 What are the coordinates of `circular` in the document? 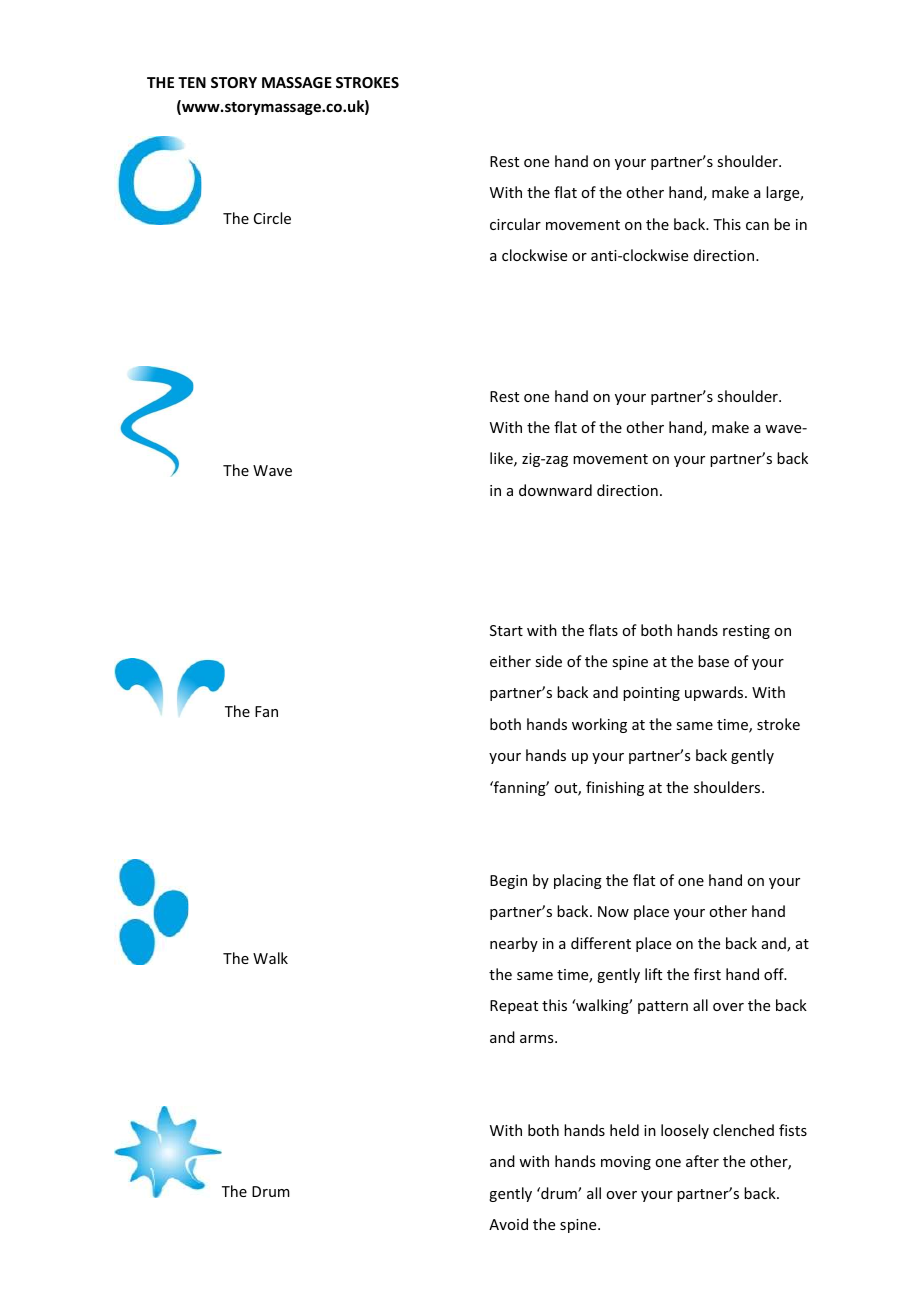 It's located at (515, 224).
